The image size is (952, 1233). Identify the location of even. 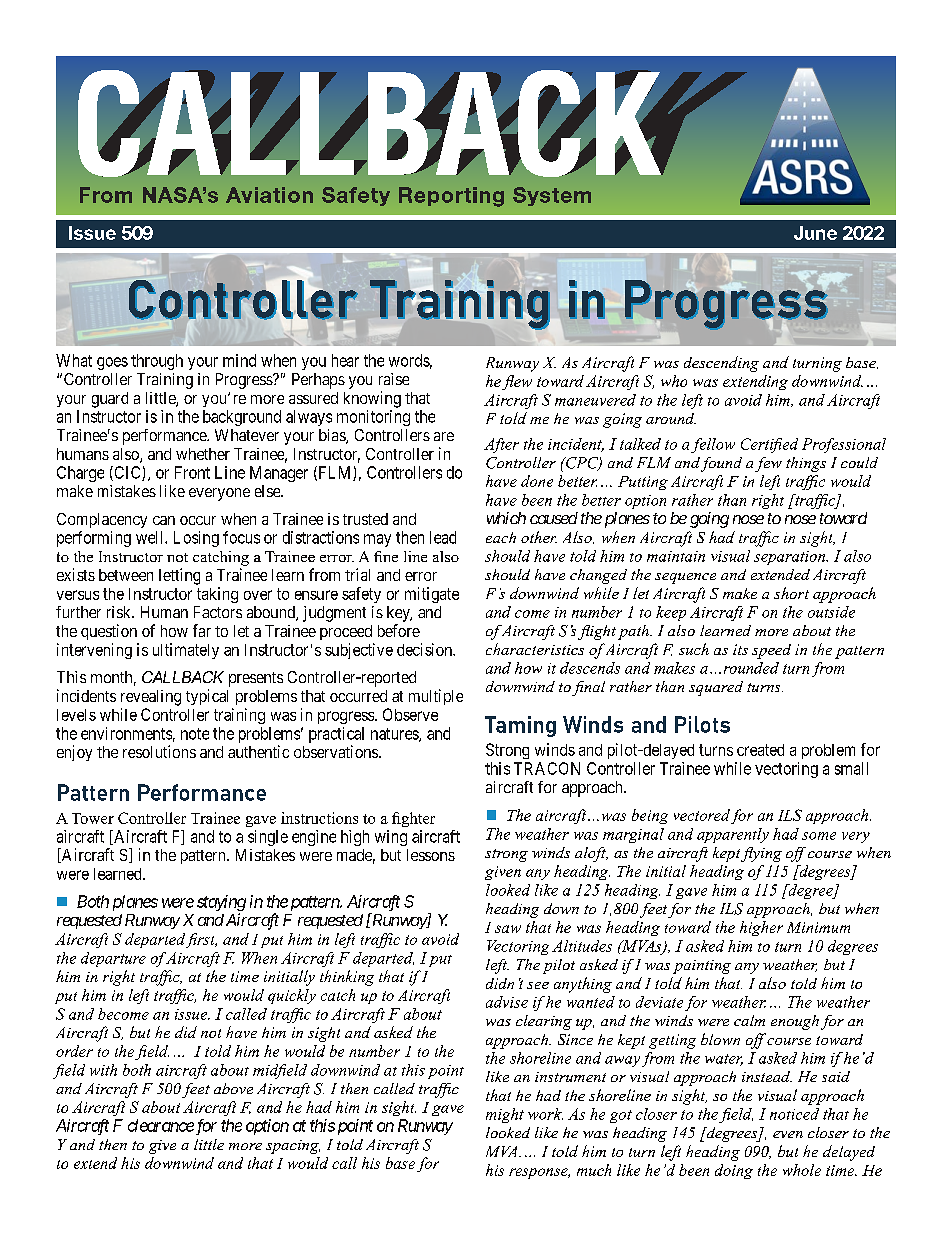
(788, 1134).
